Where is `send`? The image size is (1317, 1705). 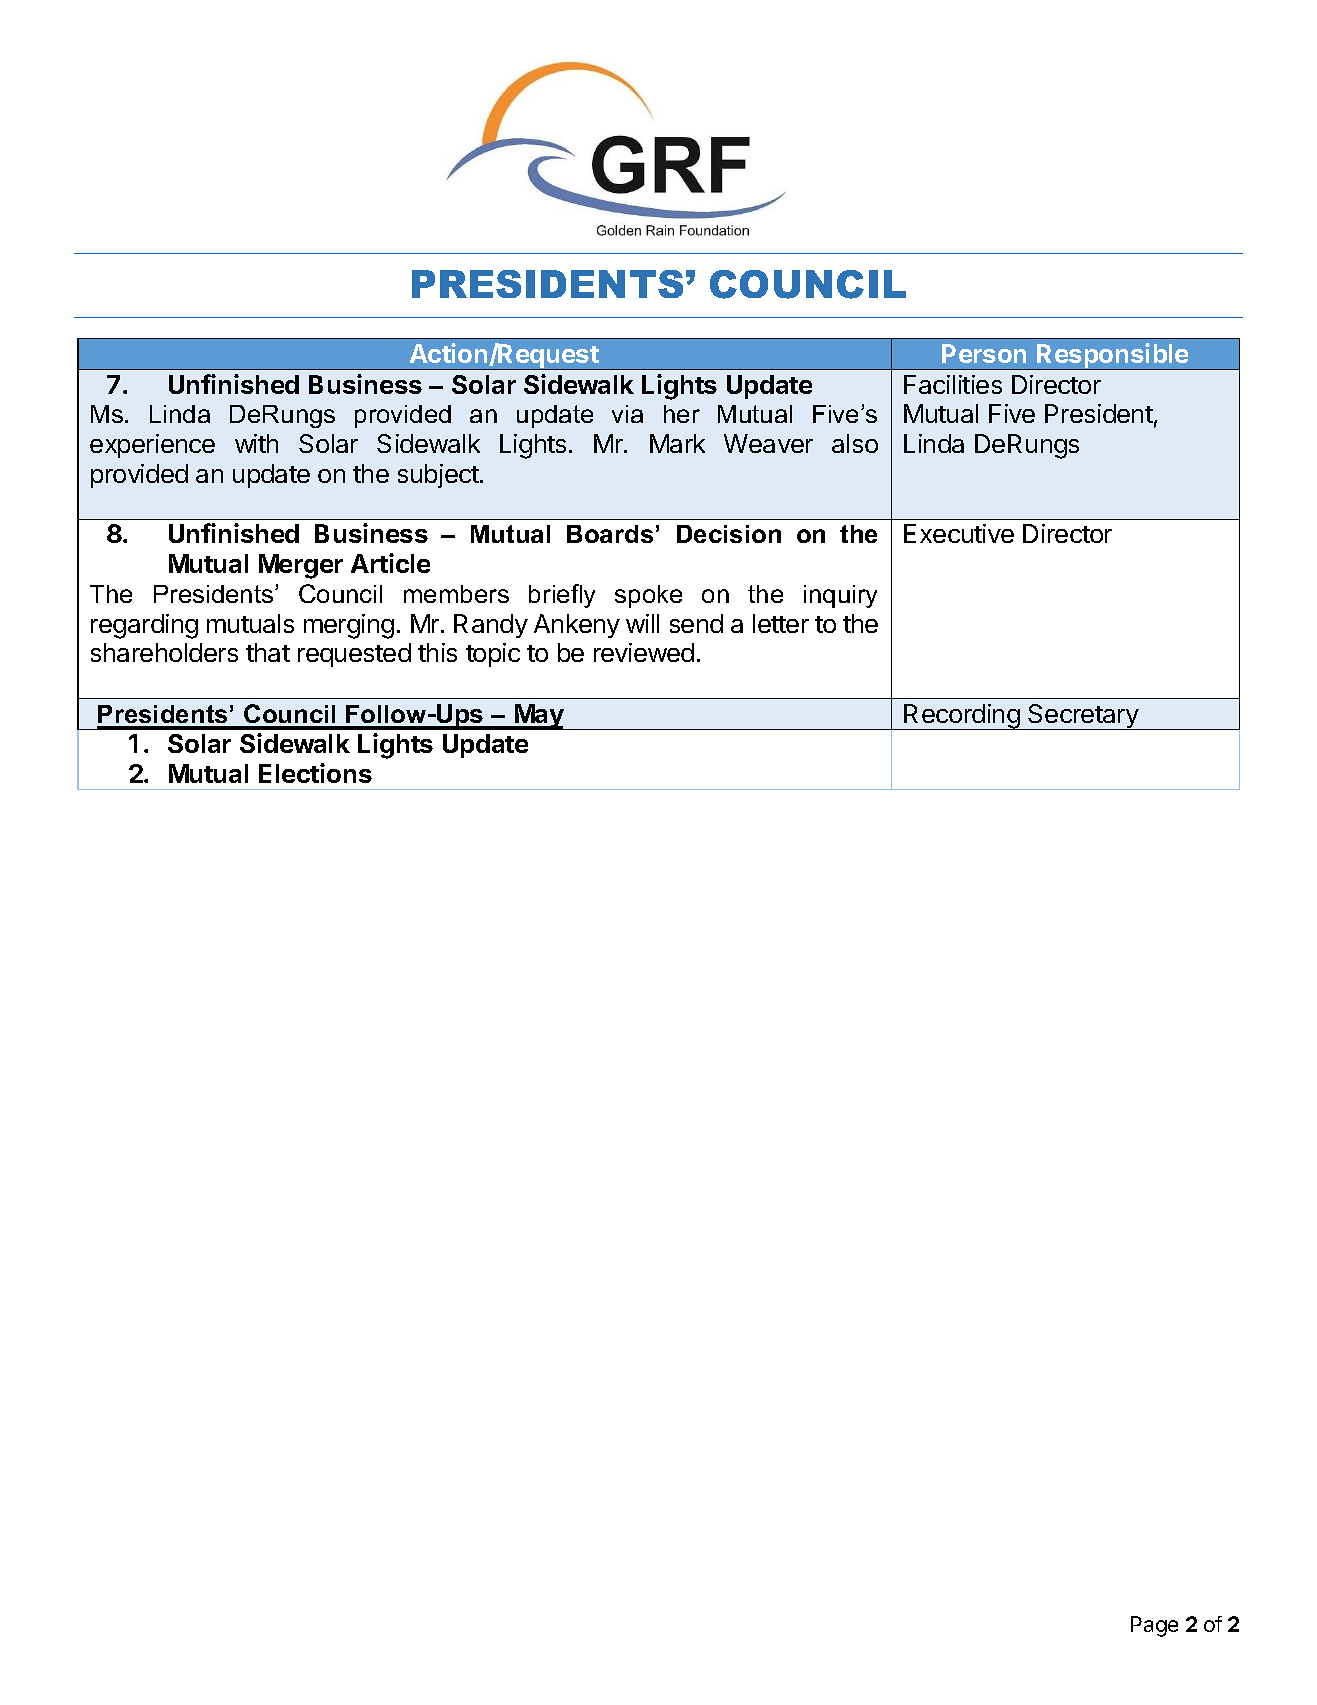
send is located at coordinates (696, 623).
